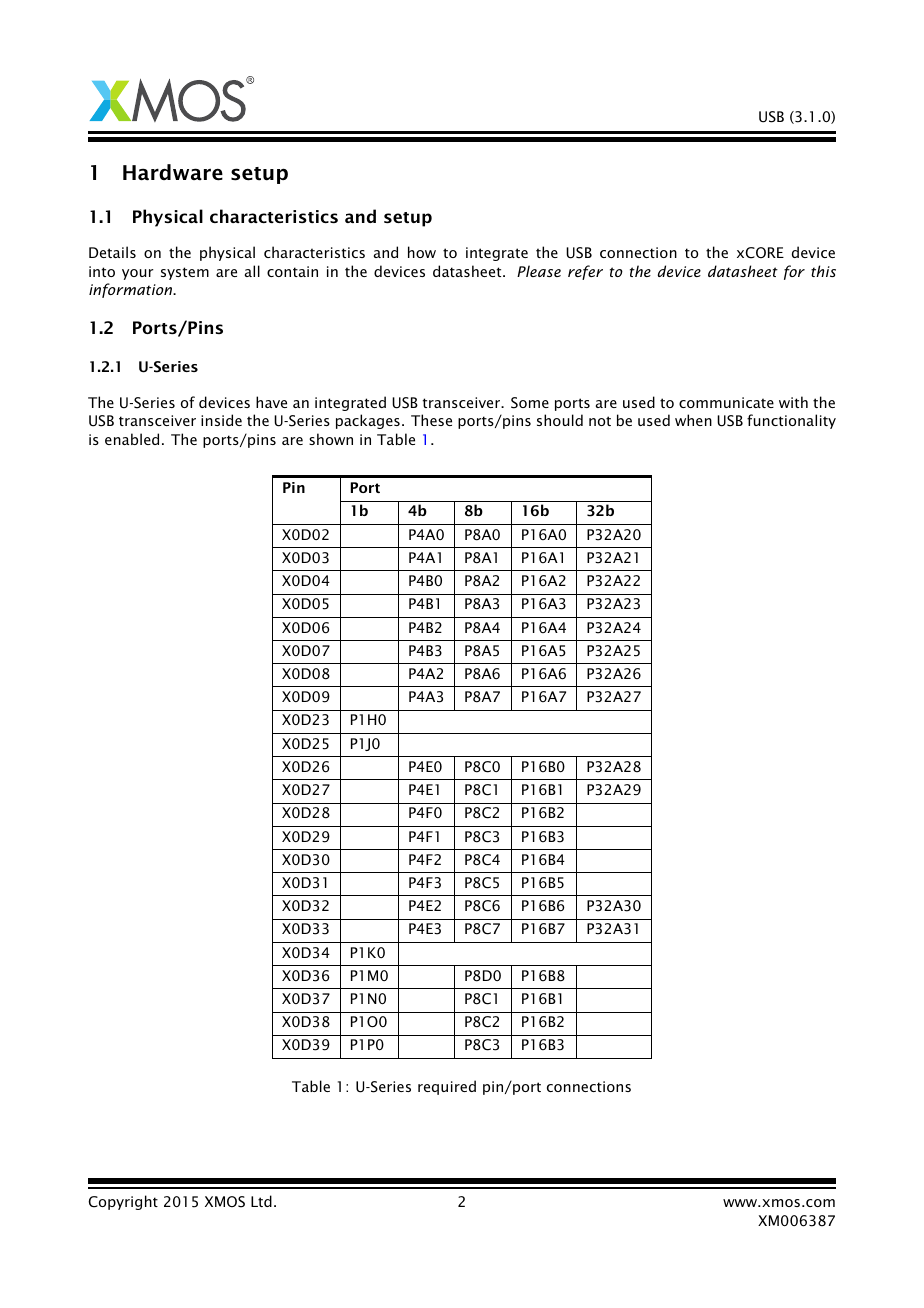  I want to click on Ltd, so click(261, 1201).
